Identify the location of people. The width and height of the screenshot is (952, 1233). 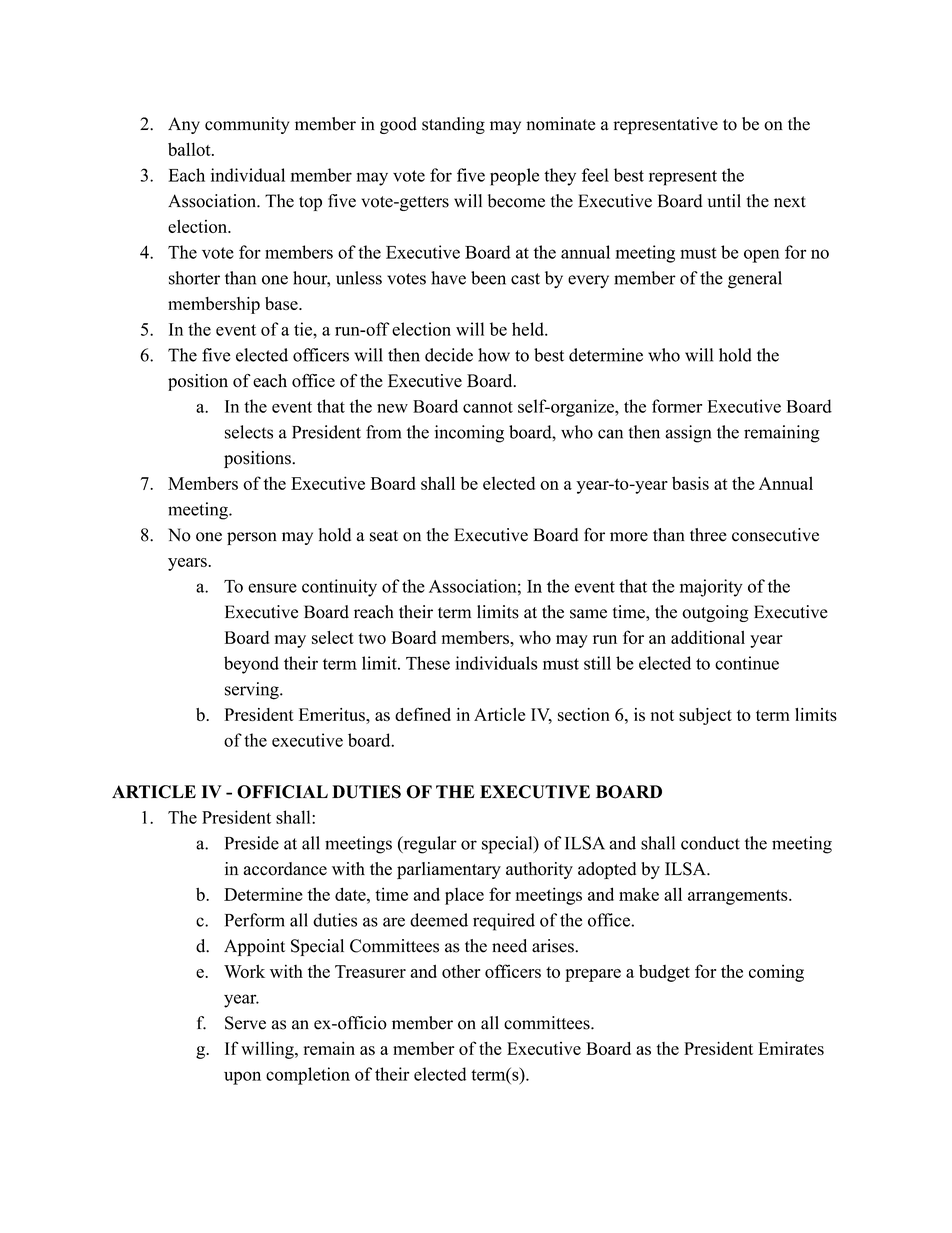
(514, 177).
